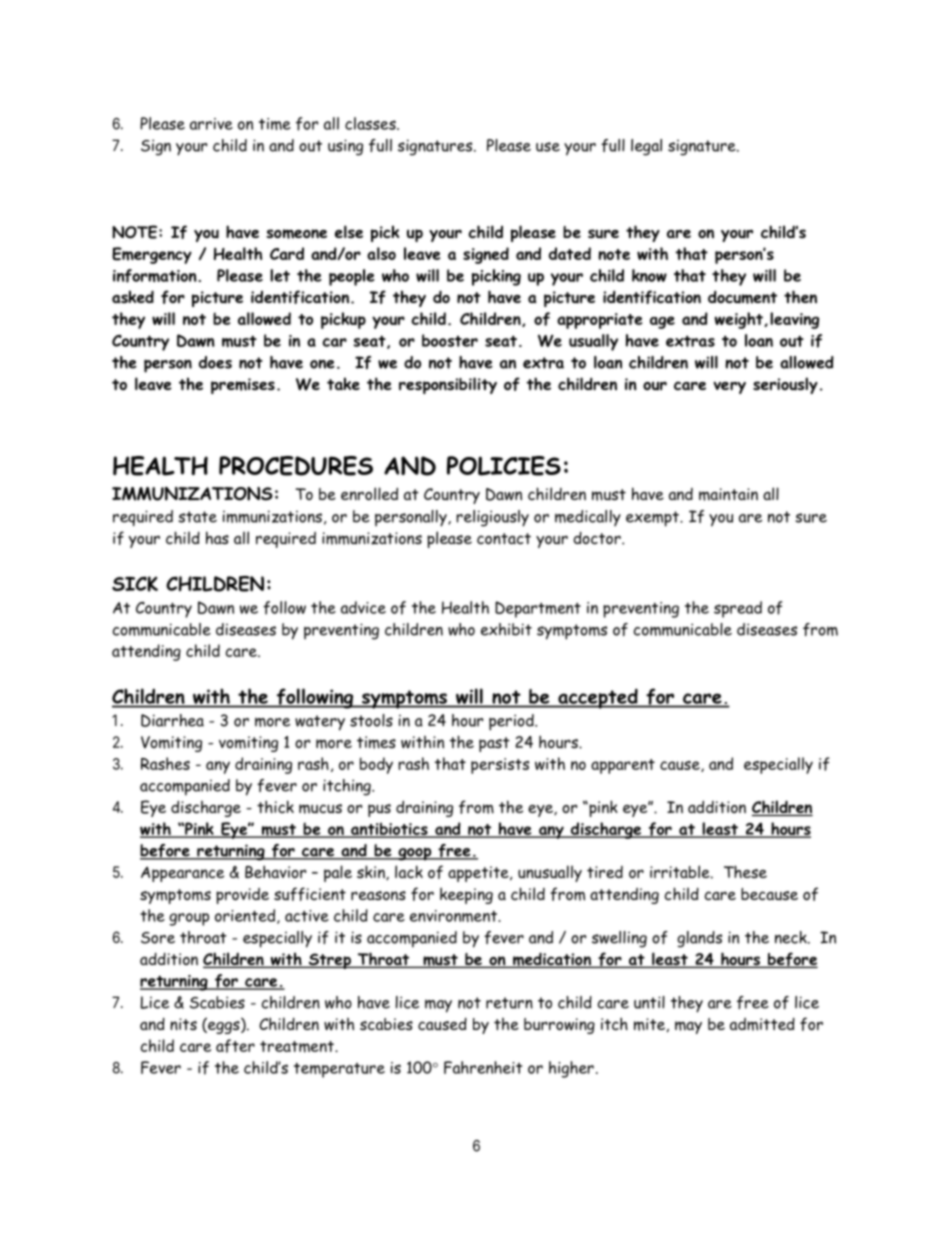 This document has height=1233, width=952. Describe the element at coordinates (483, 1067) in the document. I see `Fahrenheit` at that location.
